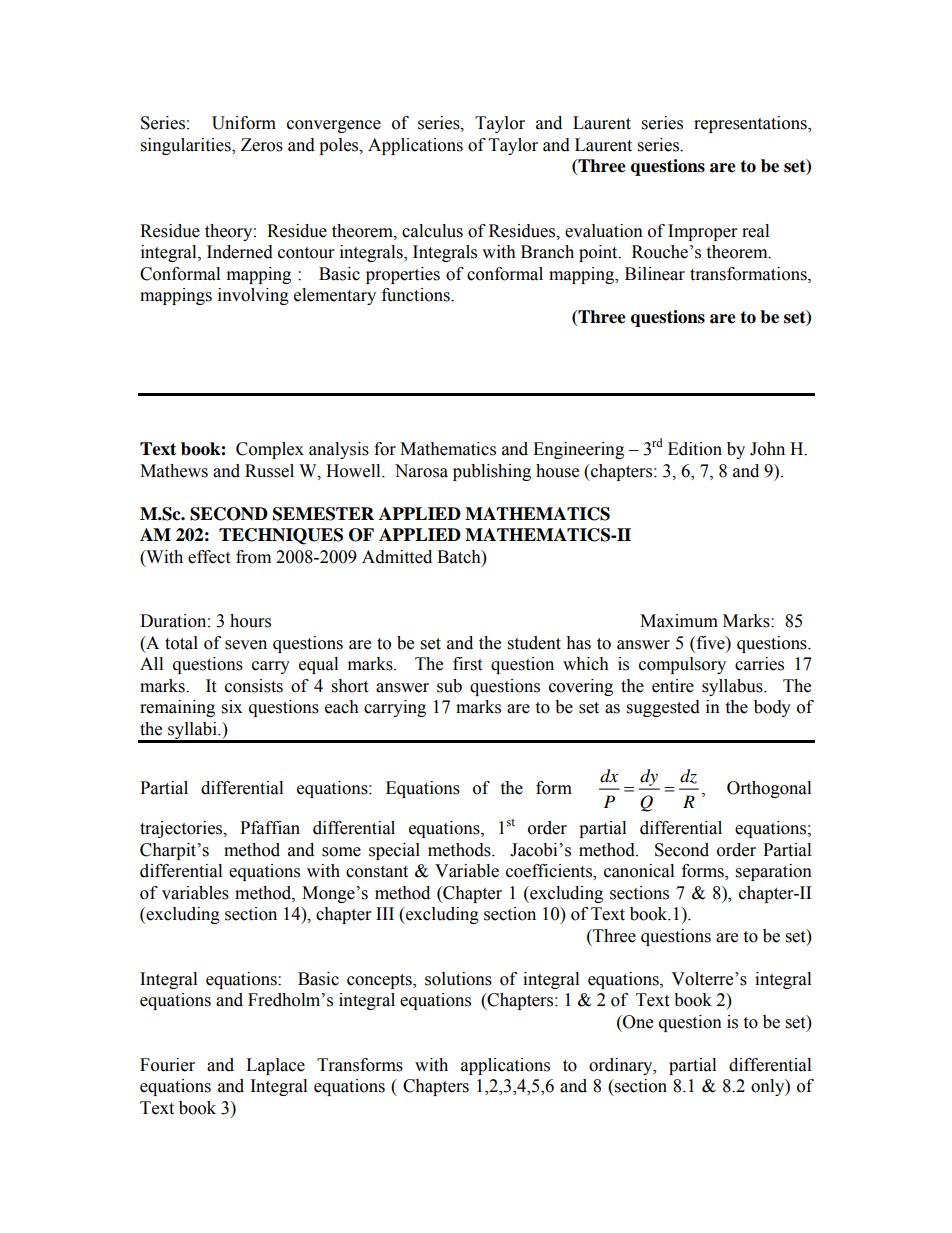 This image has height=1233, width=952. Describe the element at coordinates (253, 296) in the image. I see `involving` at that location.
